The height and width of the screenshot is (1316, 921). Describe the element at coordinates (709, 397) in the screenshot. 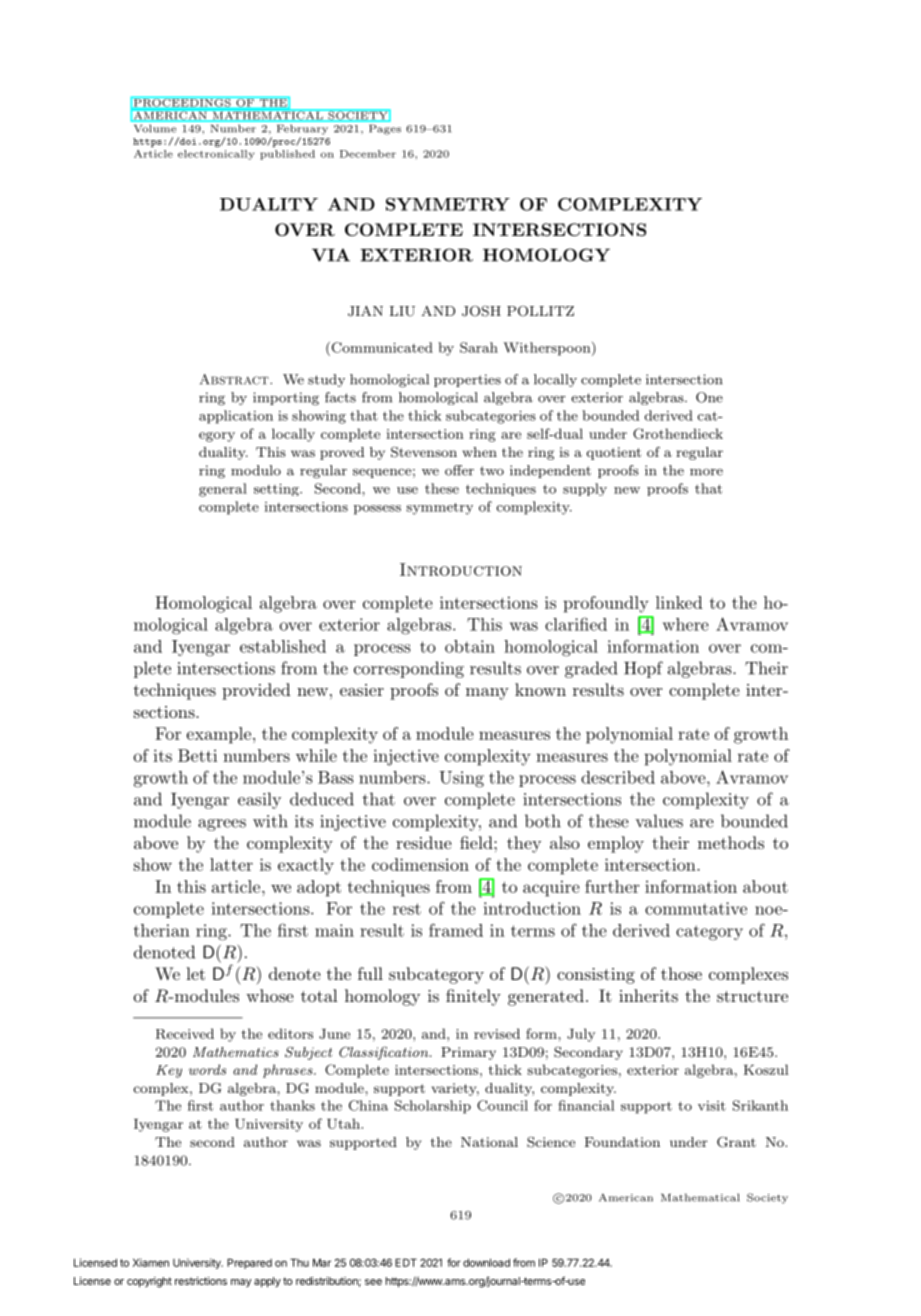

I see `One` at that location.
